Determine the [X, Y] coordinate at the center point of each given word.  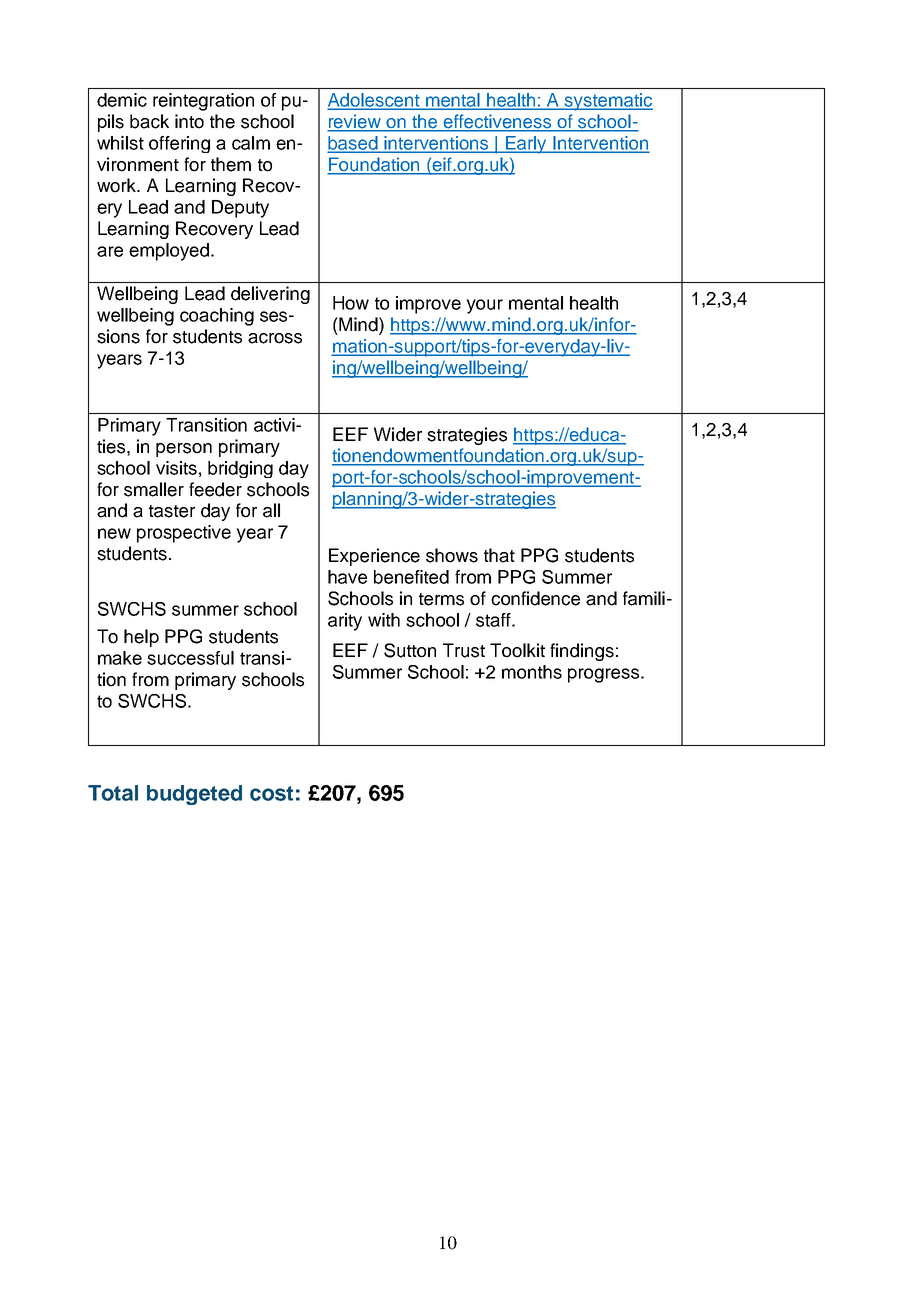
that [499, 555]
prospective [184, 534]
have [347, 577]
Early [526, 145]
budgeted [194, 795]
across [275, 338]
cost [271, 793]
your [484, 306]
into [189, 121]
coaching [217, 317]
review [355, 122]
